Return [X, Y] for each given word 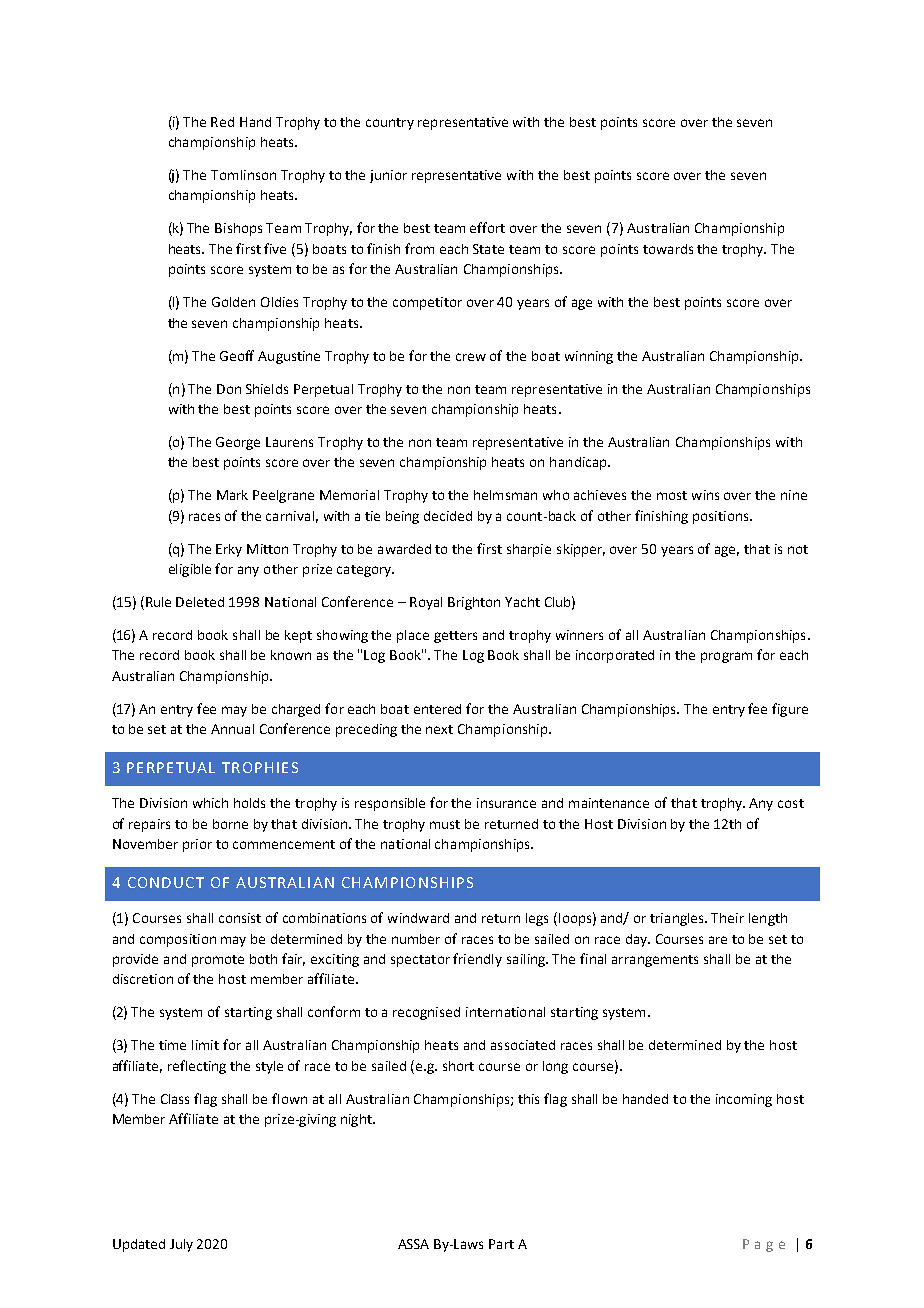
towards [668, 249]
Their [727, 918]
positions [722, 517]
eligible [190, 570]
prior [197, 845]
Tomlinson [243, 175]
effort [487, 227]
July [181, 1245]
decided [448, 516]
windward [418, 918]
